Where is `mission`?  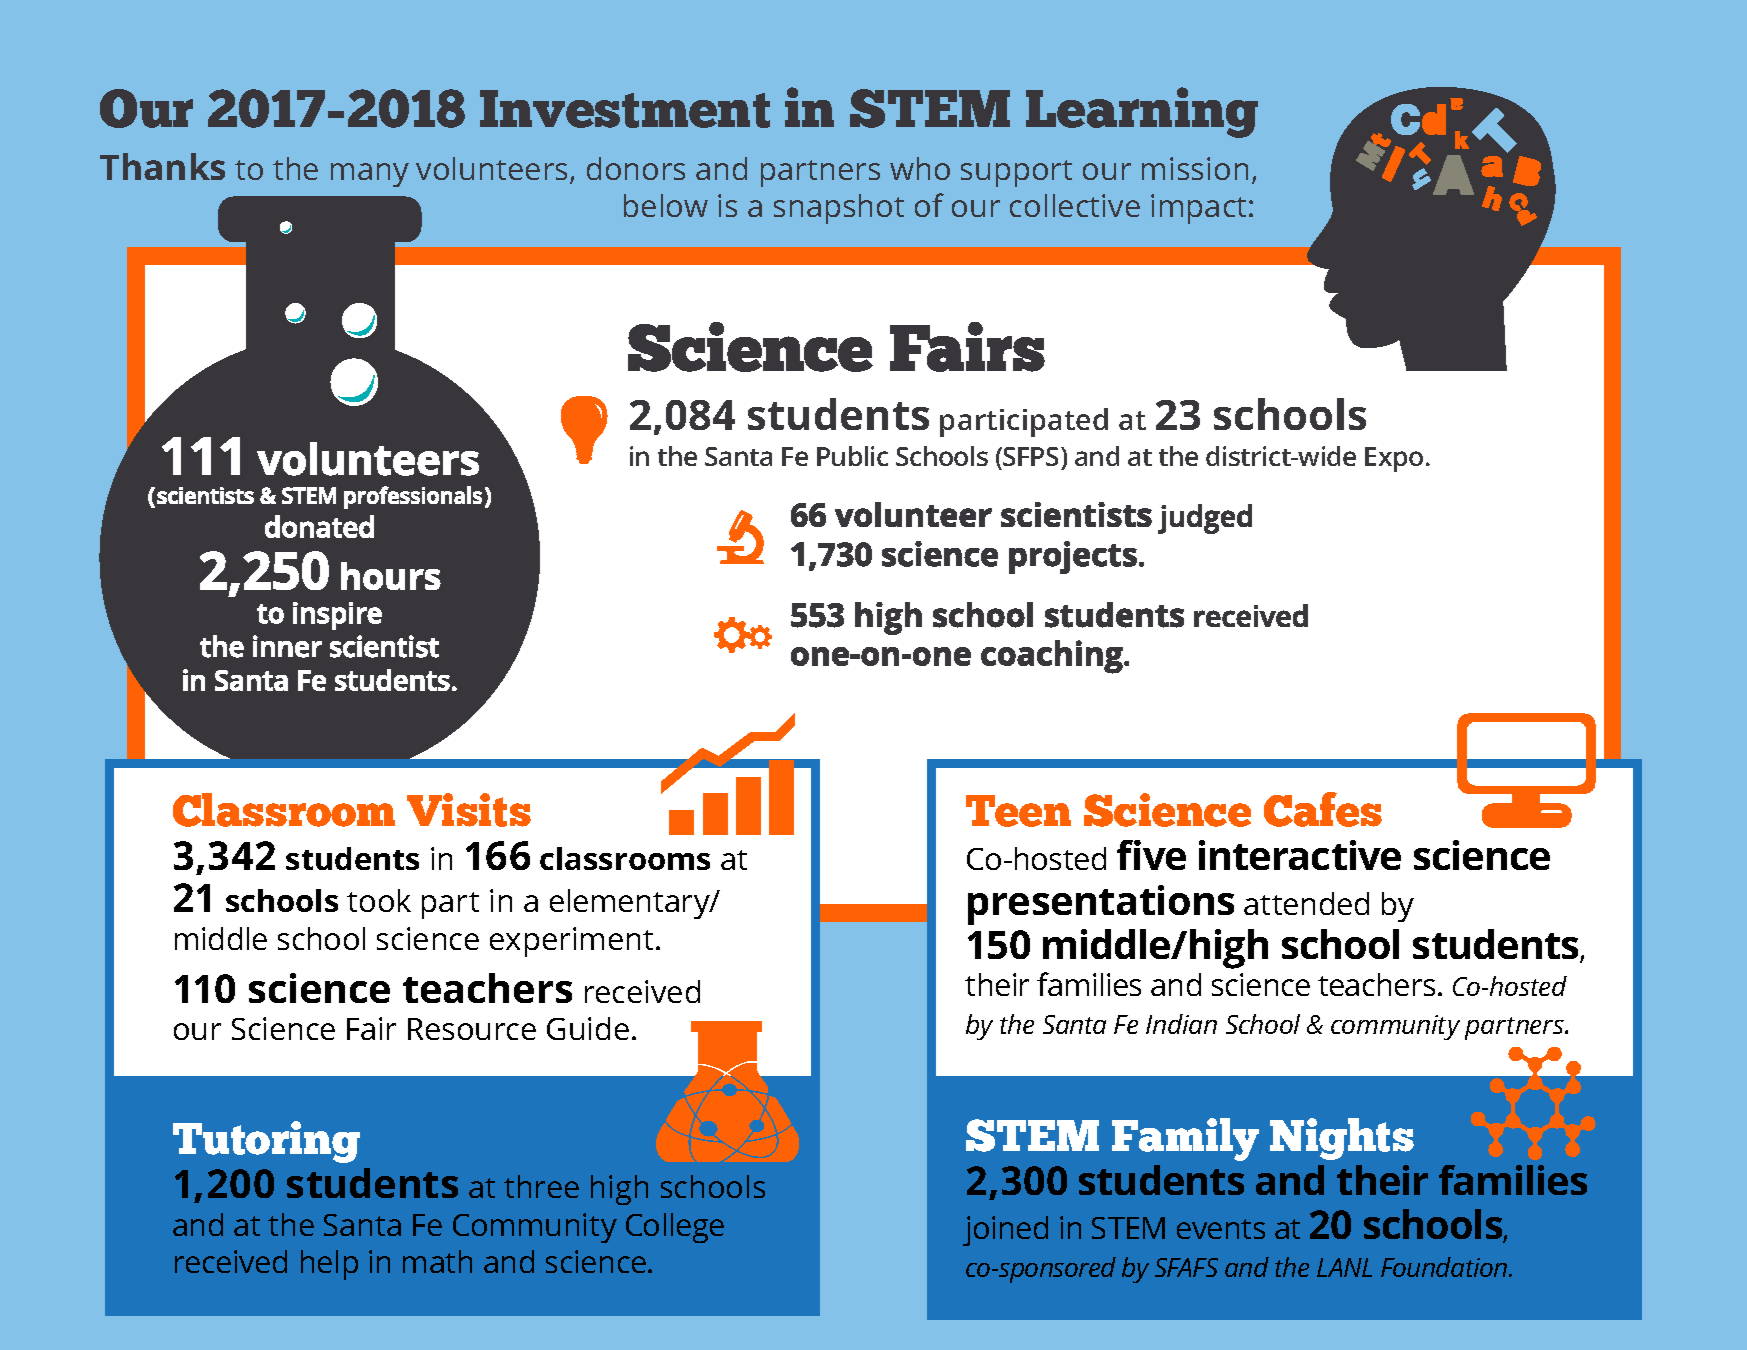
mission is located at coordinates (1195, 168).
